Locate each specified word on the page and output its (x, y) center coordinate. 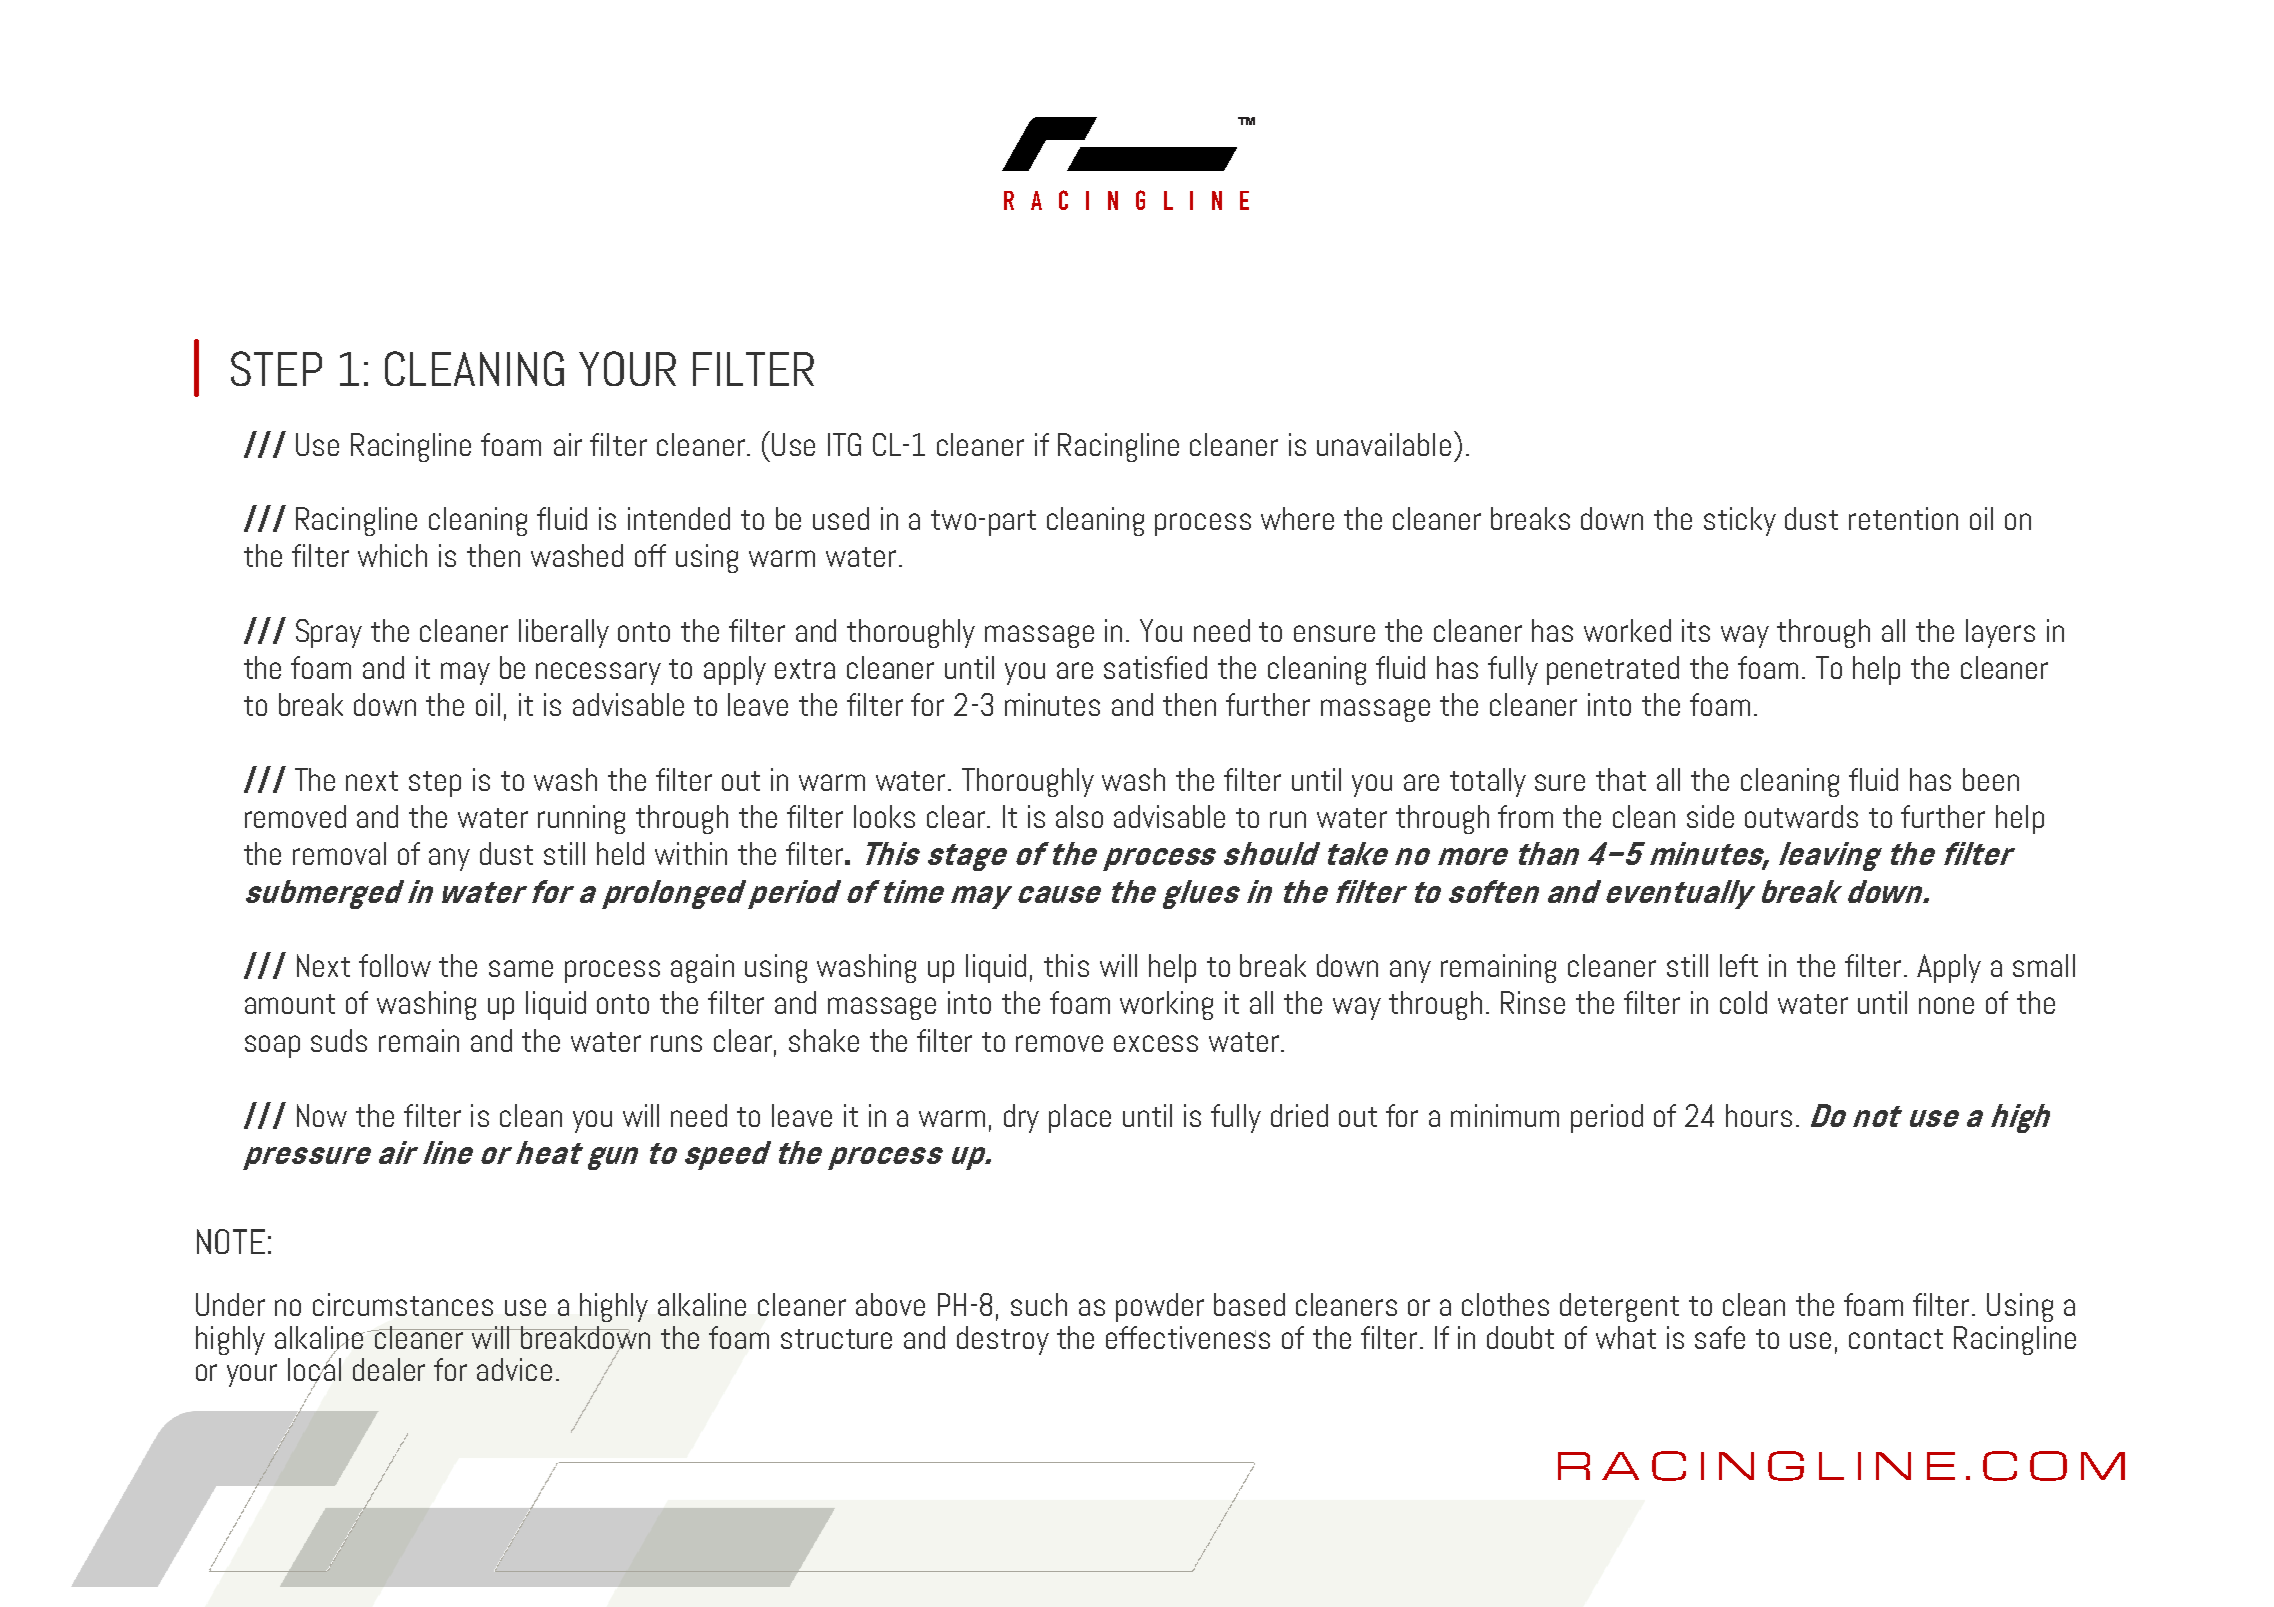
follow (395, 965)
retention (1903, 518)
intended (679, 518)
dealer (389, 1369)
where (1297, 518)
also (1079, 816)
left (1739, 965)
